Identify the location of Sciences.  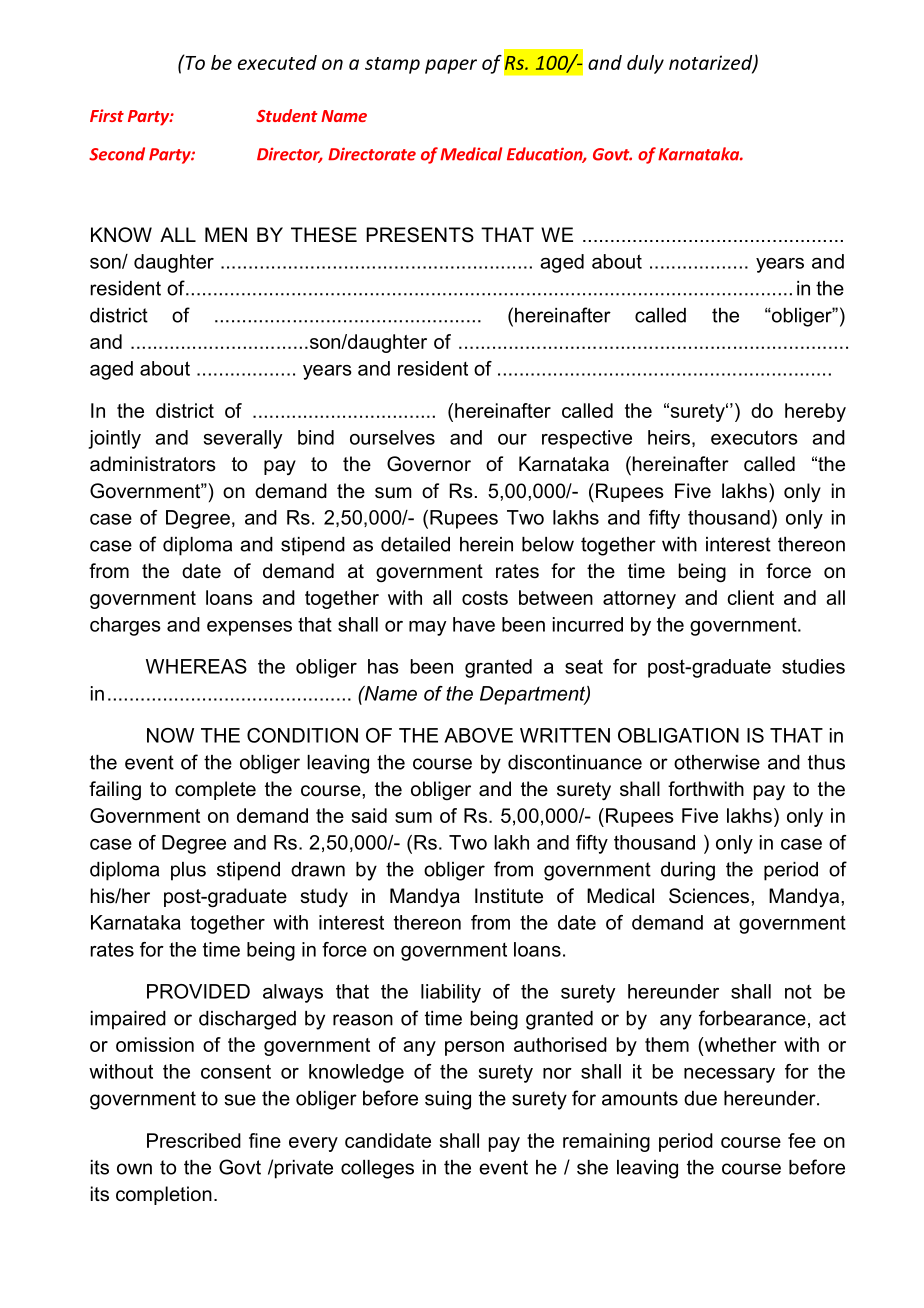
(710, 896).
